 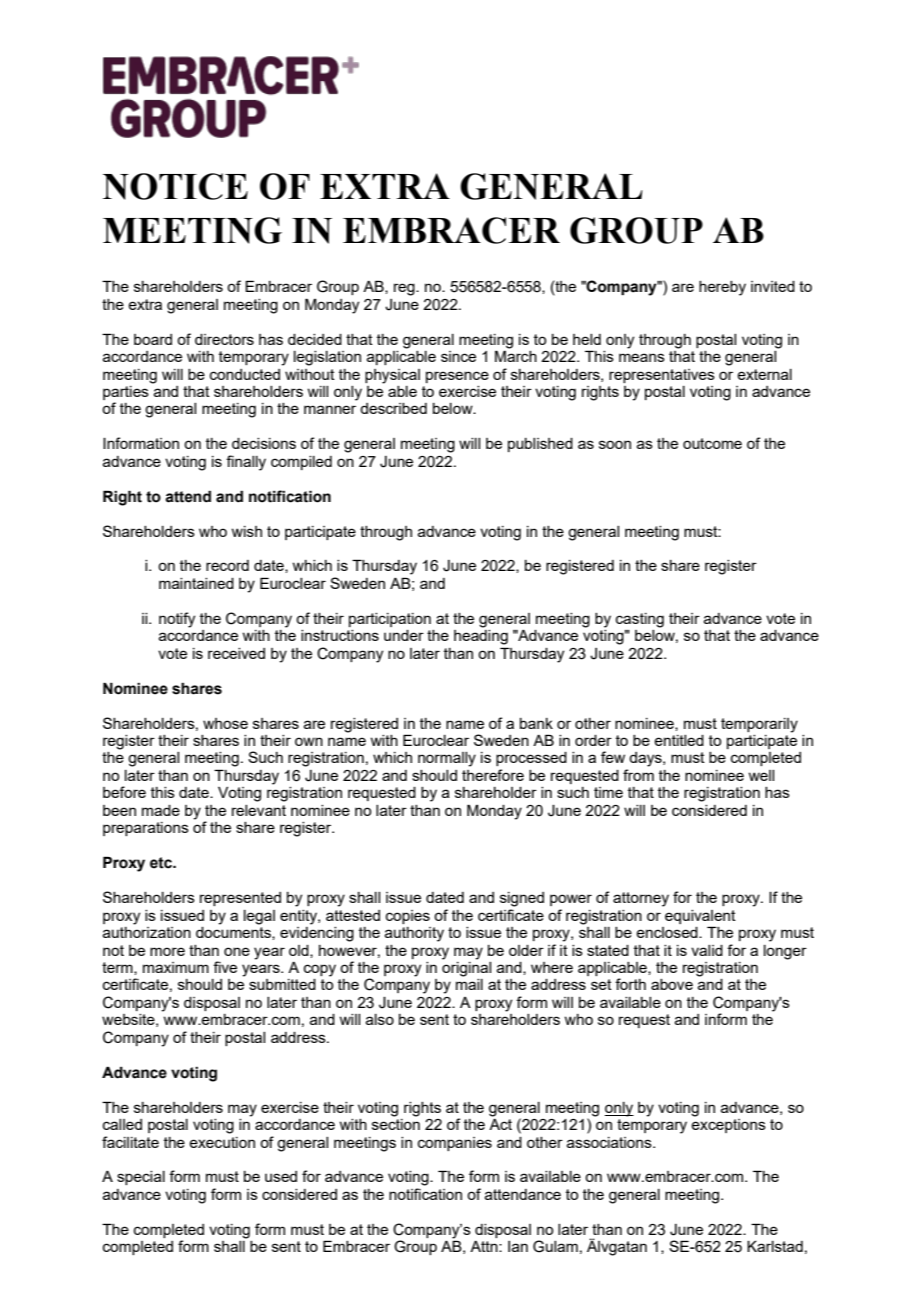 I want to click on etc, so click(x=162, y=863).
